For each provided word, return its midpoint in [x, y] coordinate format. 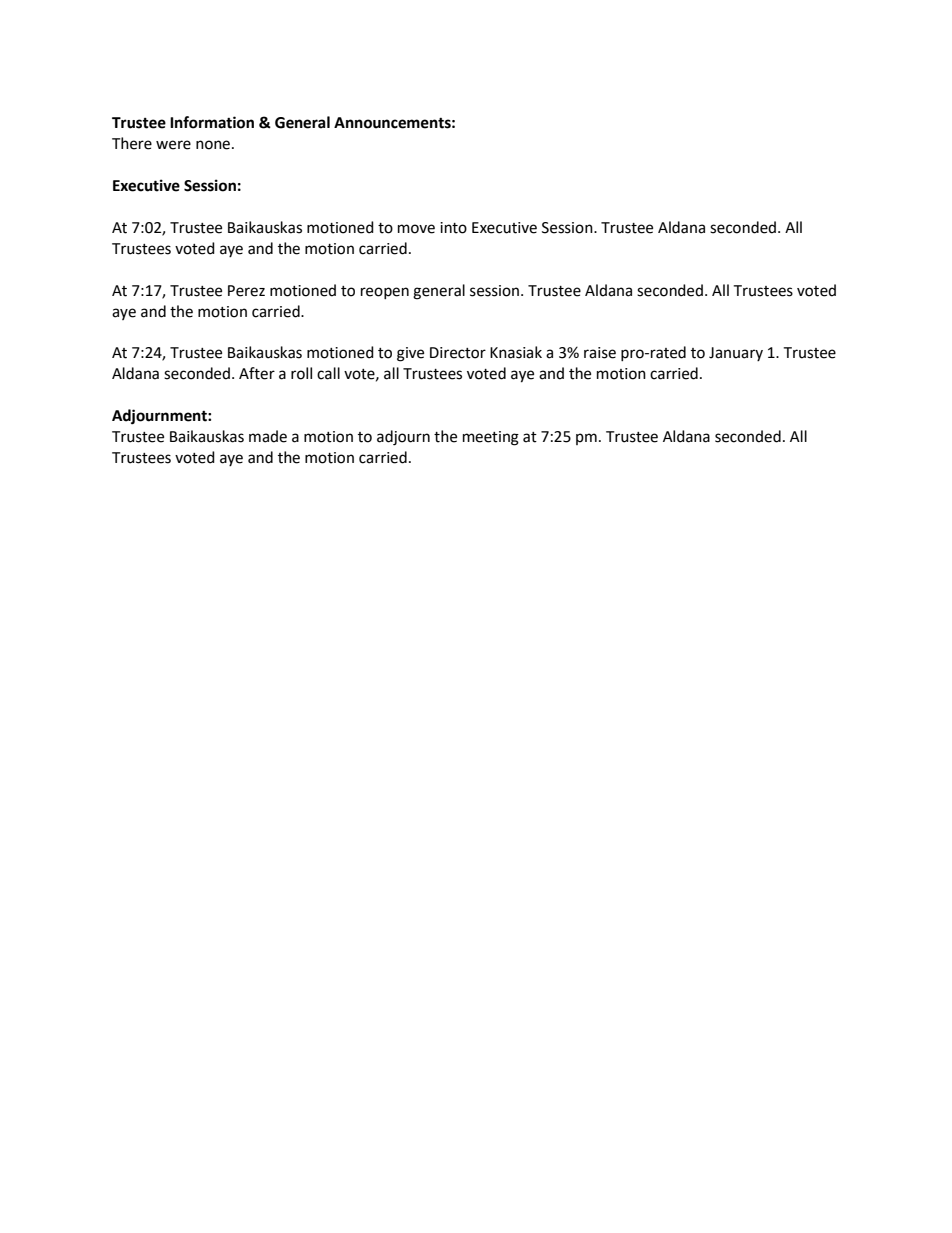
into [453, 228]
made [268, 436]
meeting [491, 438]
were [173, 145]
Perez [246, 291]
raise [600, 353]
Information [212, 122]
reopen [385, 293]
